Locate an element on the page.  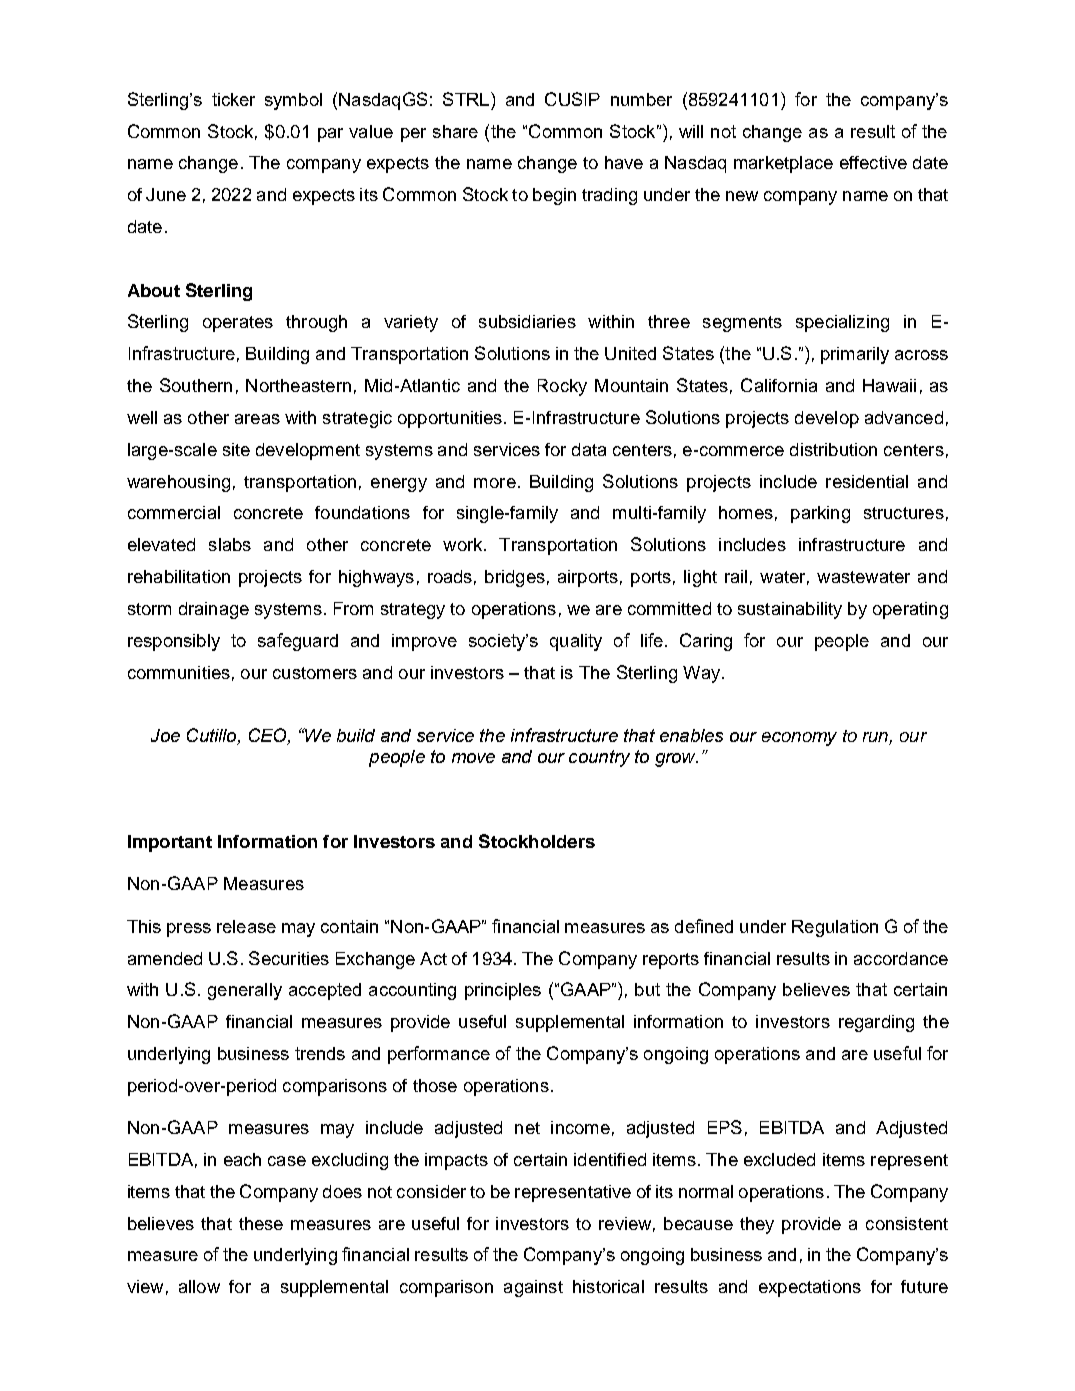
share is located at coordinates (455, 131).
